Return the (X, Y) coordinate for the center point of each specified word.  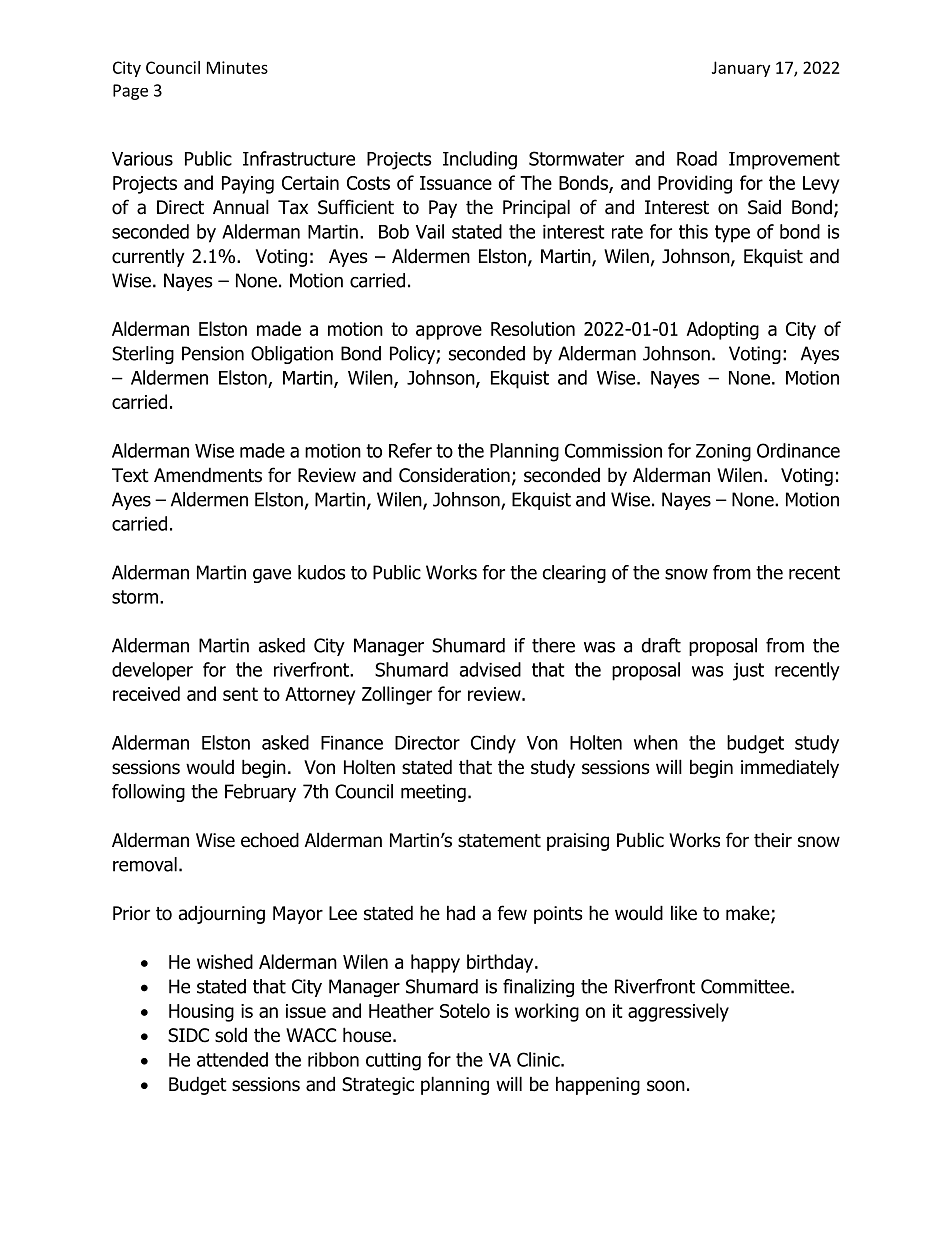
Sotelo (465, 1010)
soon (666, 1086)
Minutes (237, 67)
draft (661, 645)
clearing (574, 574)
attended (232, 1059)
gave (272, 576)
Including (480, 160)
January (741, 69)
